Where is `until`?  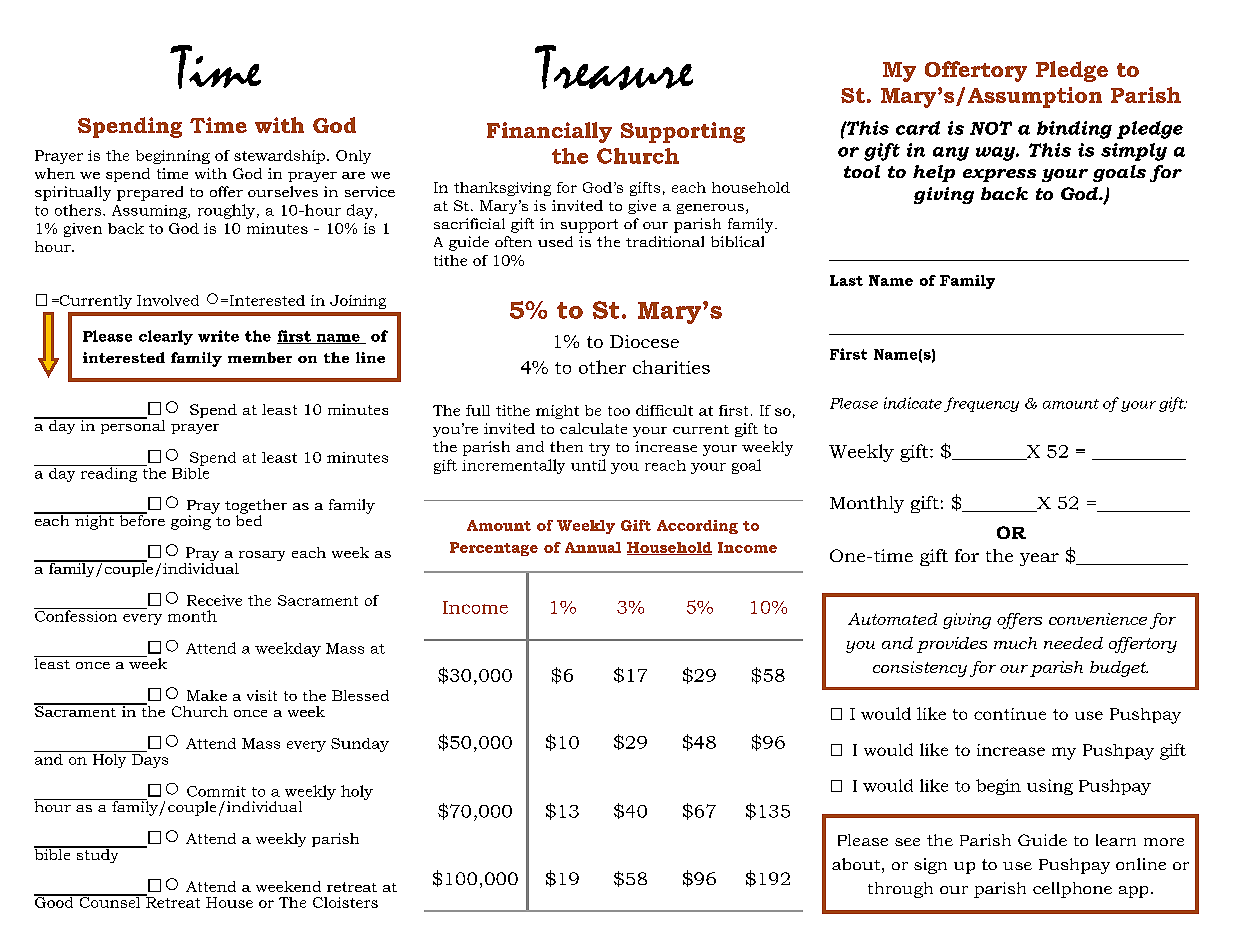 until is located at coordinates (588, 465).
